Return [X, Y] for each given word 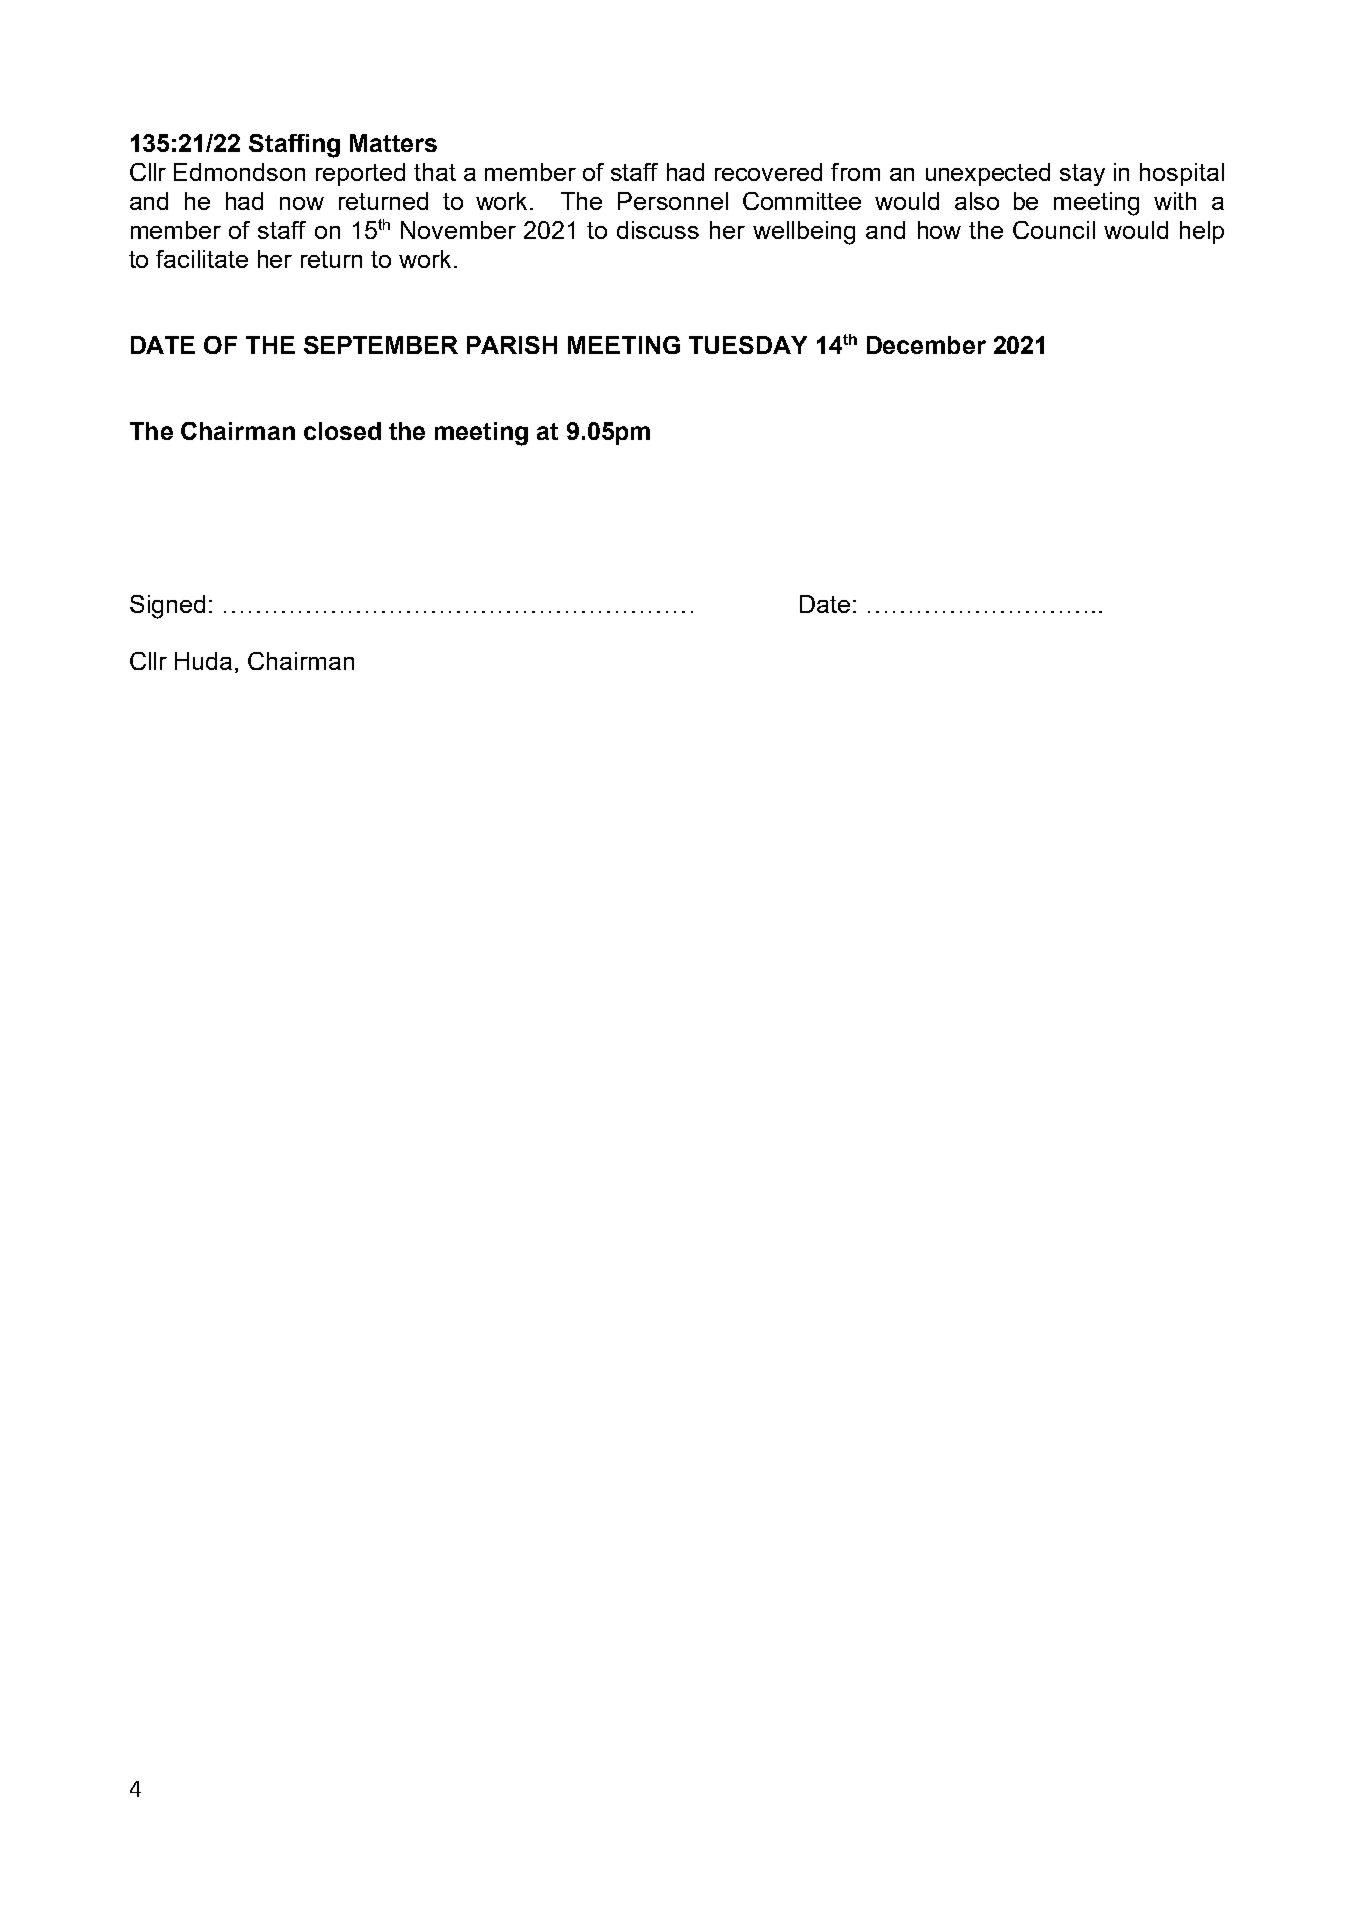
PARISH [512, 345]
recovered [768, 172]
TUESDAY [748, 345]
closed [342, 431]
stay [1082, 175]
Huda [203, 661]
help [1202, 232]
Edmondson [239, 172]
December [926, 345]
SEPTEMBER [381, 345]
